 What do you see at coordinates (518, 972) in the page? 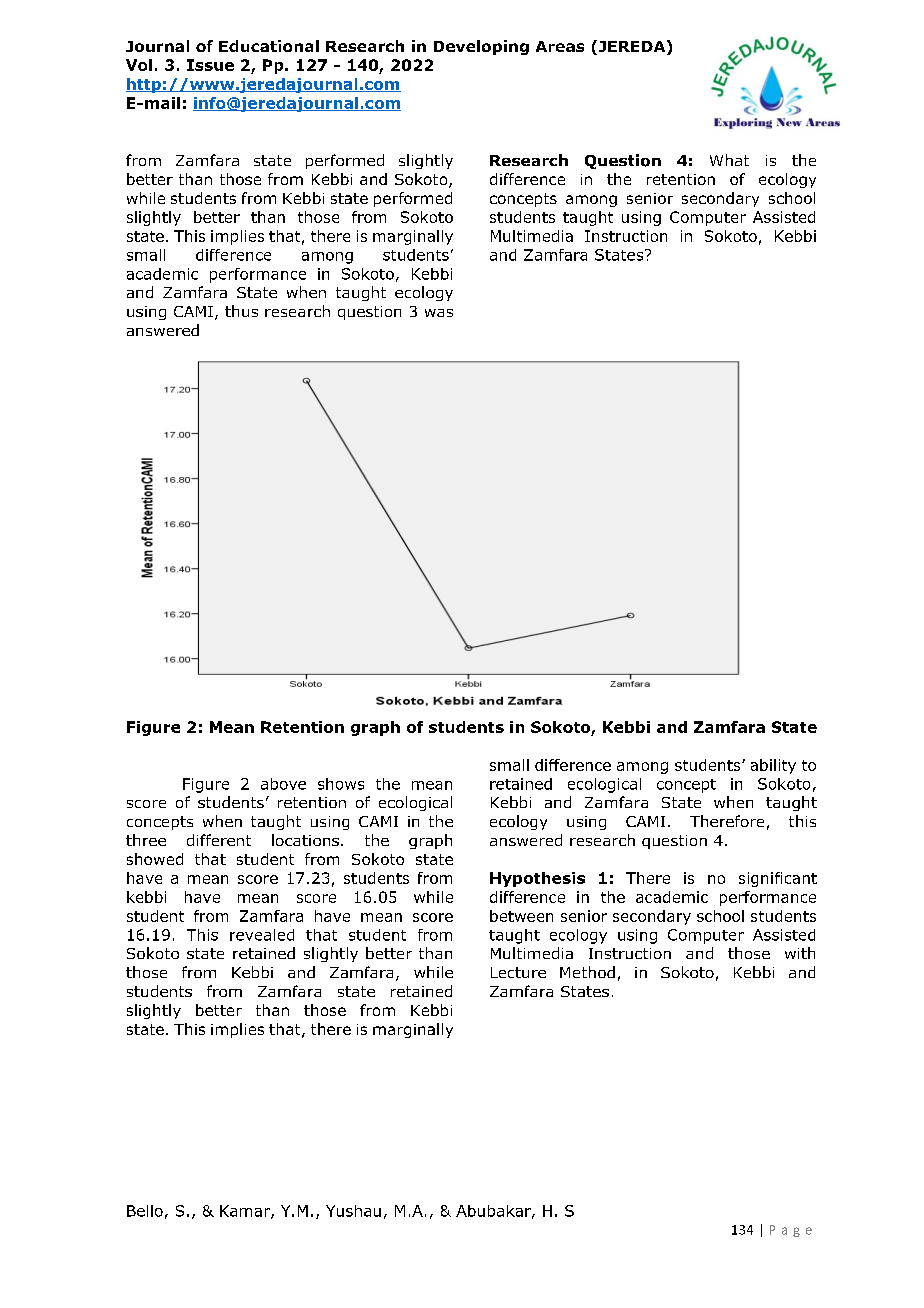
I see `Lecture` at bounding box center [518, 972].
